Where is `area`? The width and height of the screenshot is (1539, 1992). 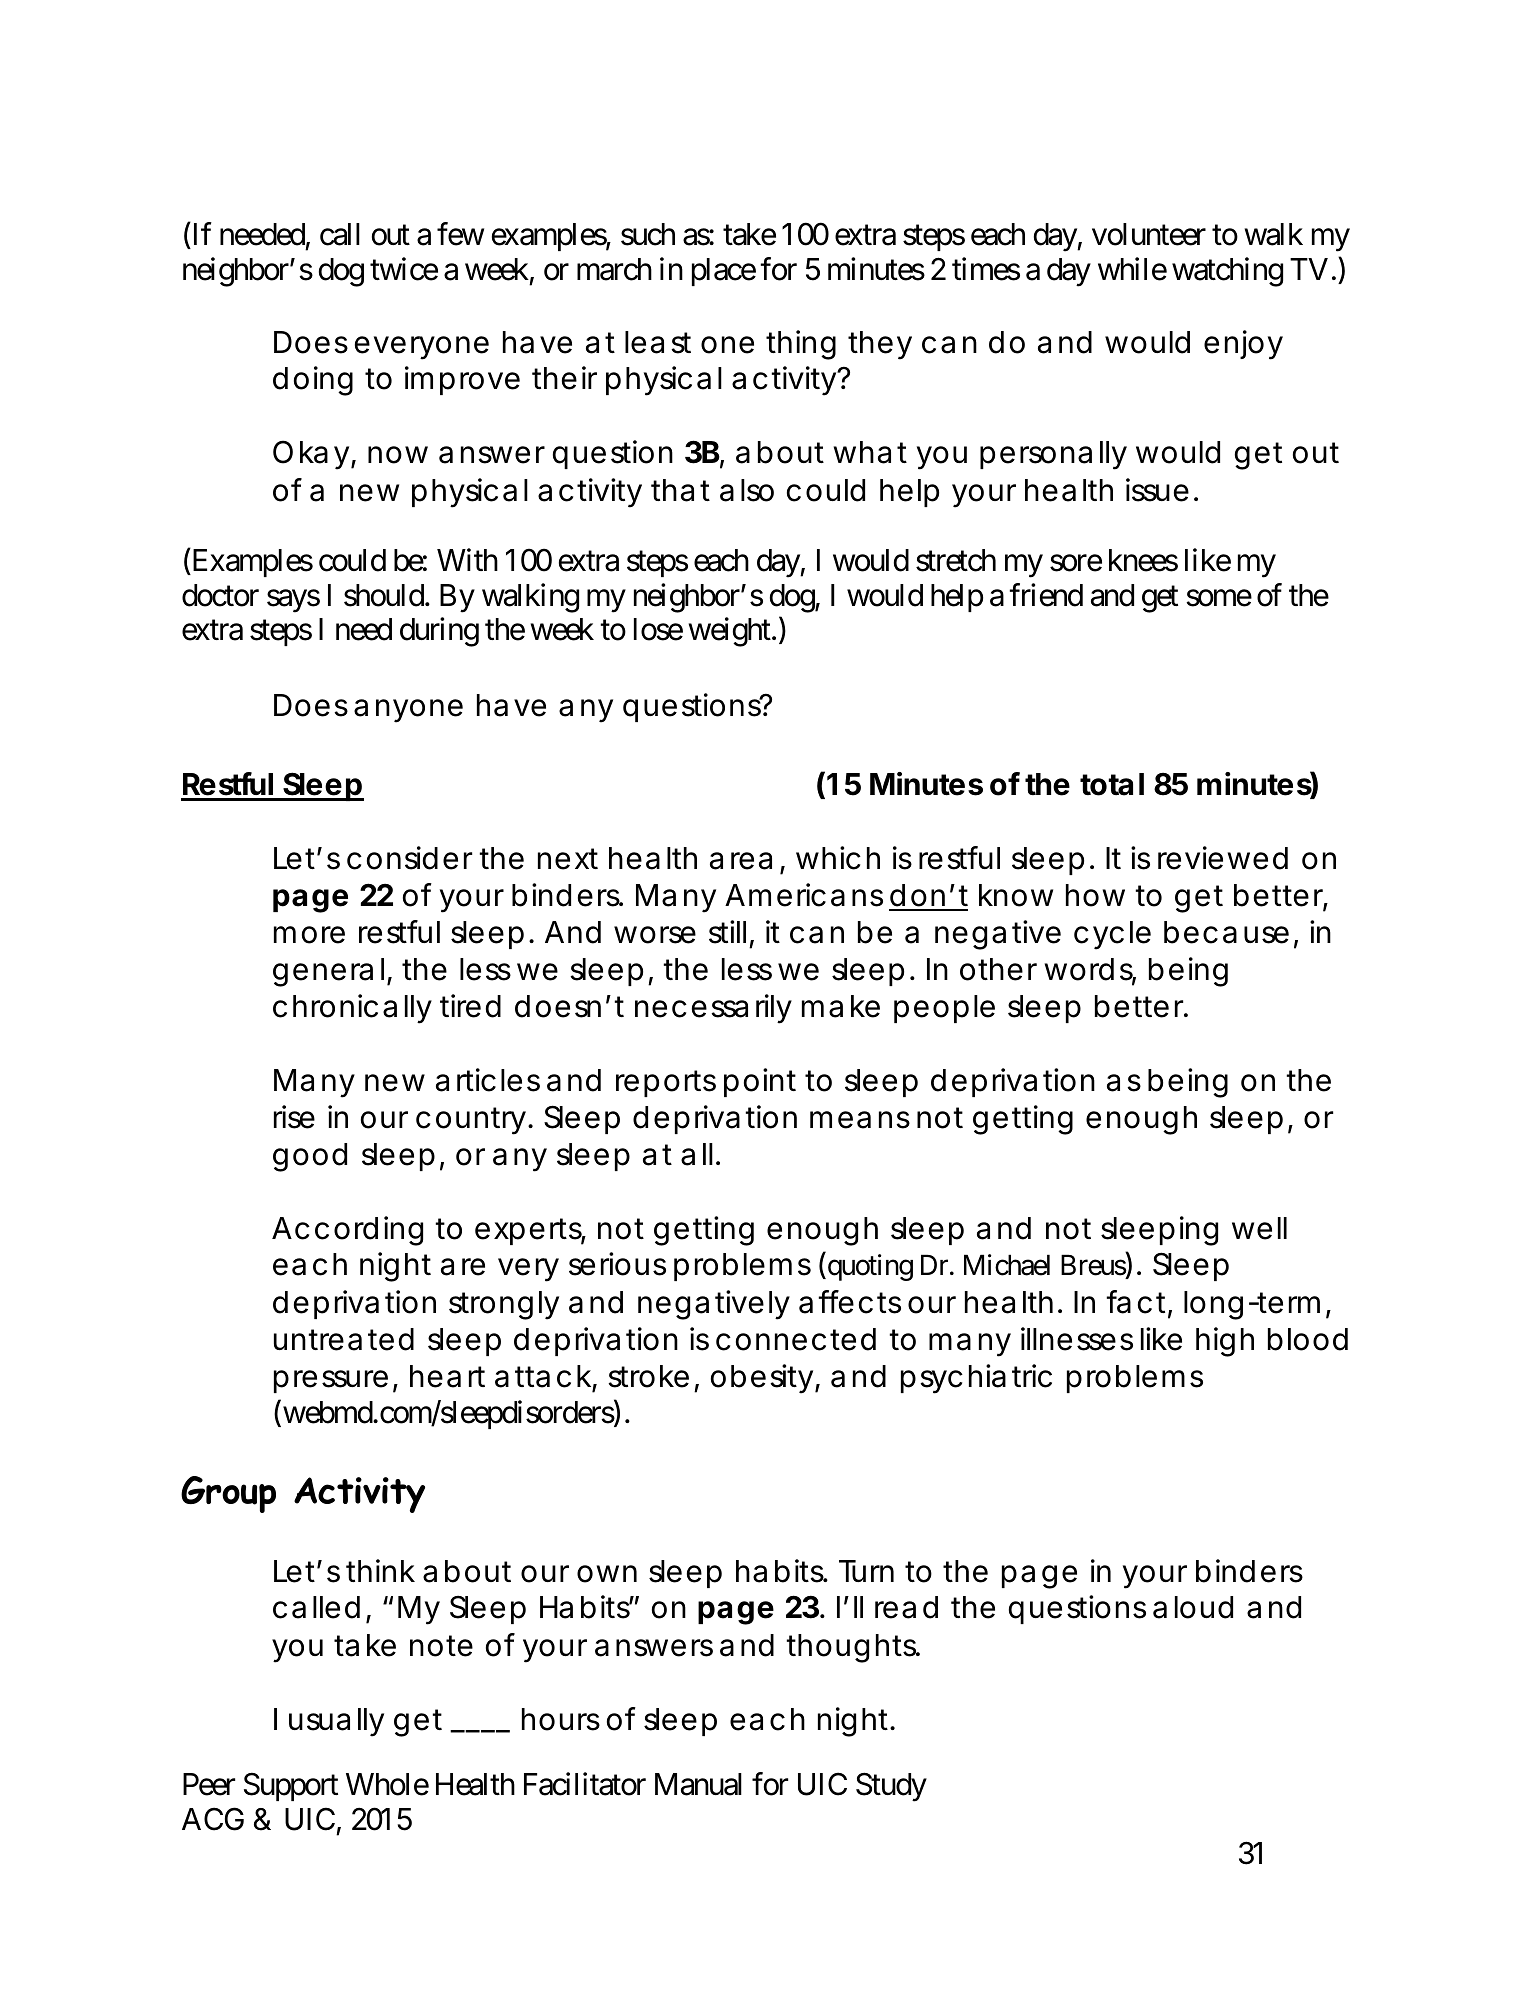
area is located at coordinates (741, 861).
